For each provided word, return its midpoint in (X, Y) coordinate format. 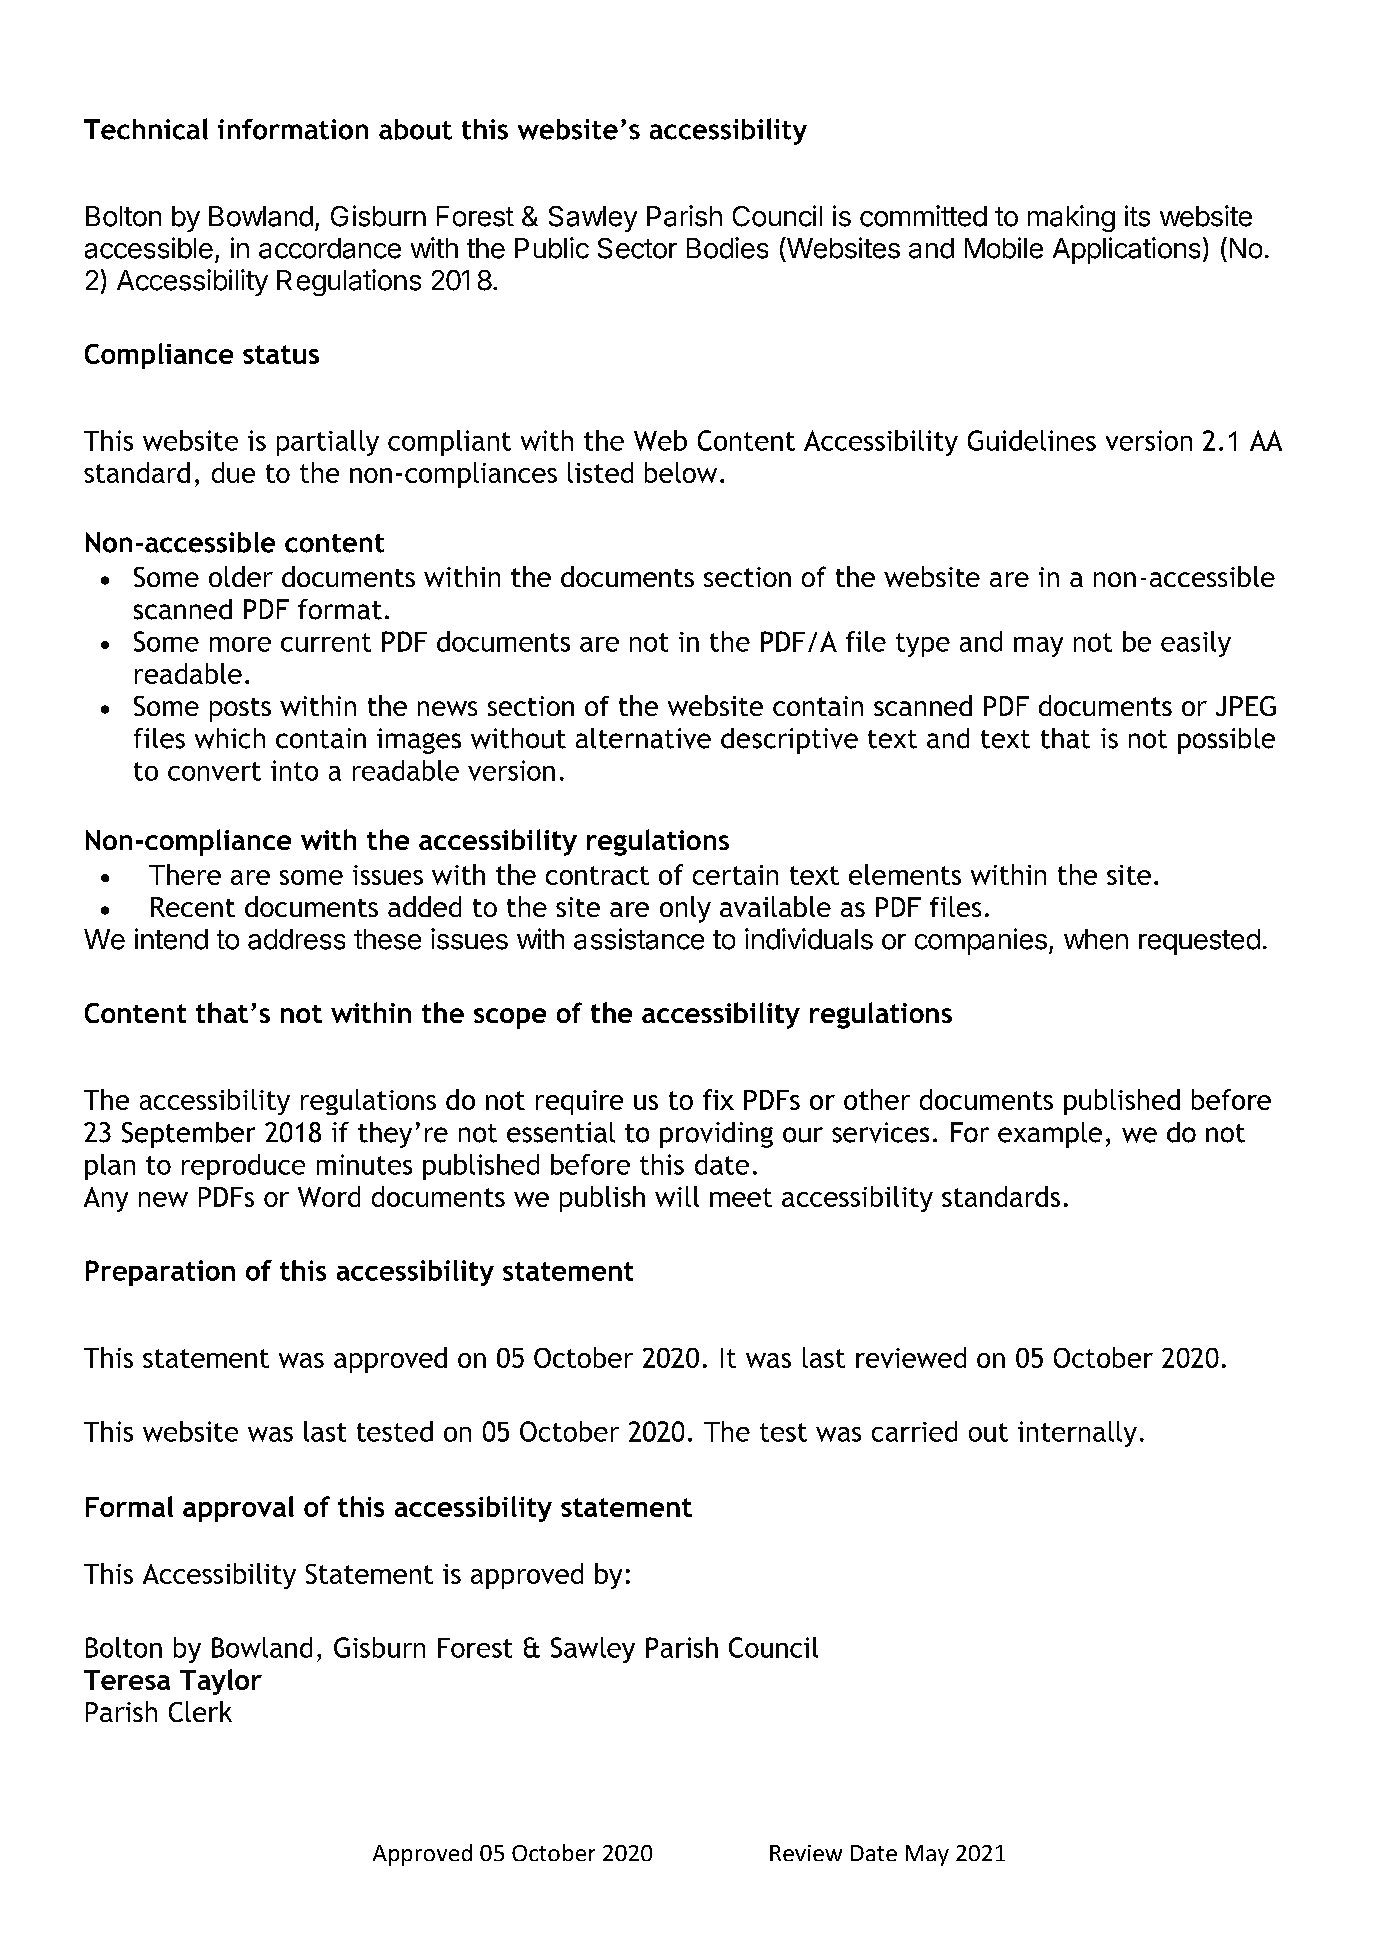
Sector (637, 248)
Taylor (221, 1682)
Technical (146, 129)
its (1137, 216)
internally (1077, 1434)
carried (914, 1431)
